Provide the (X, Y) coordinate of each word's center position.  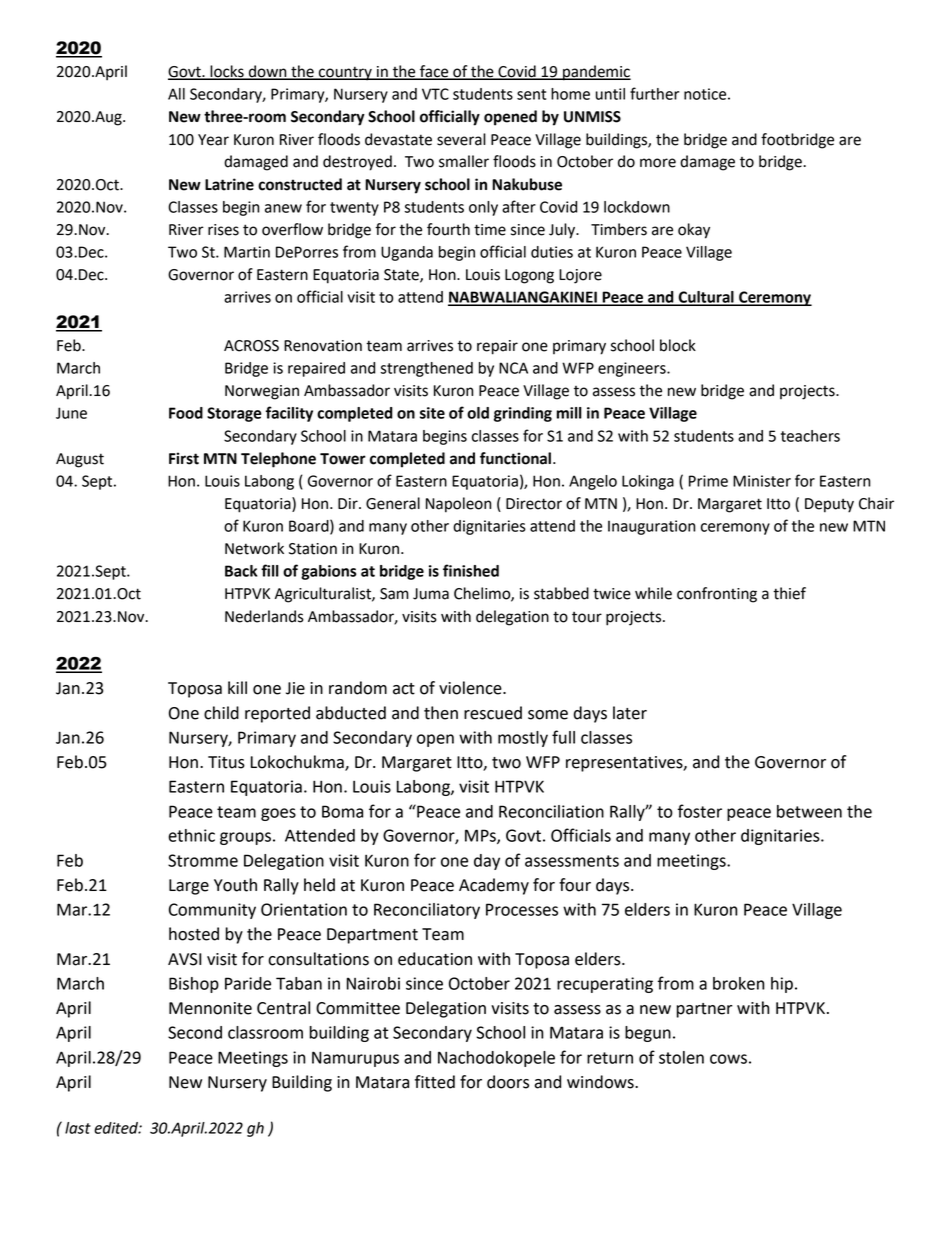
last (78, 1128)
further (654, 93)
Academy (494, 886)
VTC (435, 94)
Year (213, 140)
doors (508, 1082)
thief (789, 593)
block (678, 345)
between (809, 811)
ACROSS (251, 346)
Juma (431, 594)
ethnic (191, 835)
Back (241, 571)
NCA (513, 368)
